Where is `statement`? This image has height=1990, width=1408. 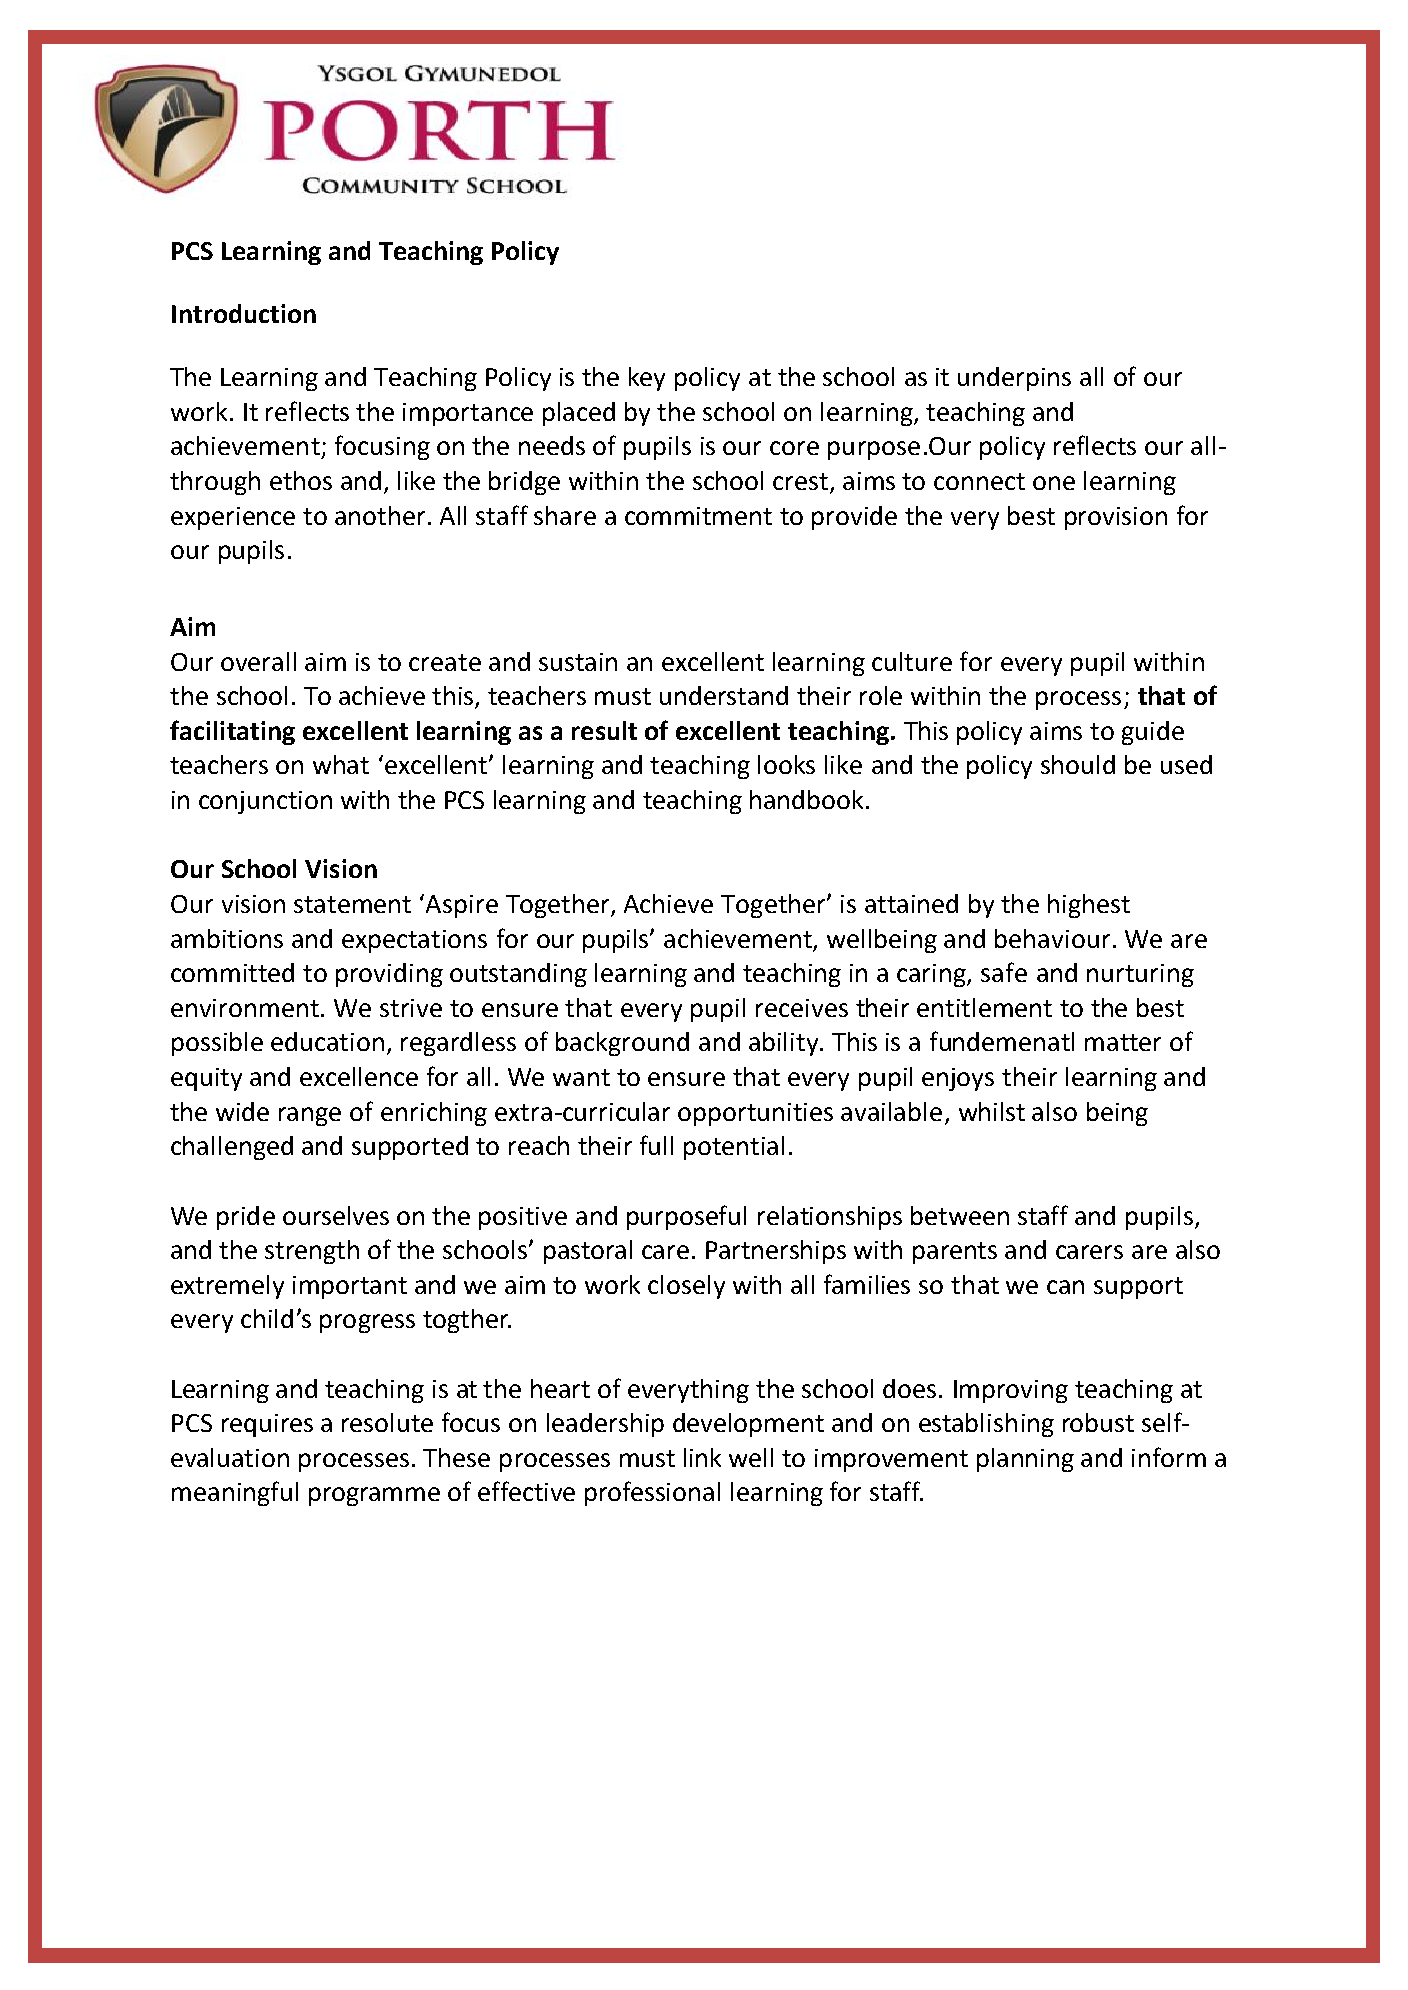 statement is located at coordinates (352, 904).
